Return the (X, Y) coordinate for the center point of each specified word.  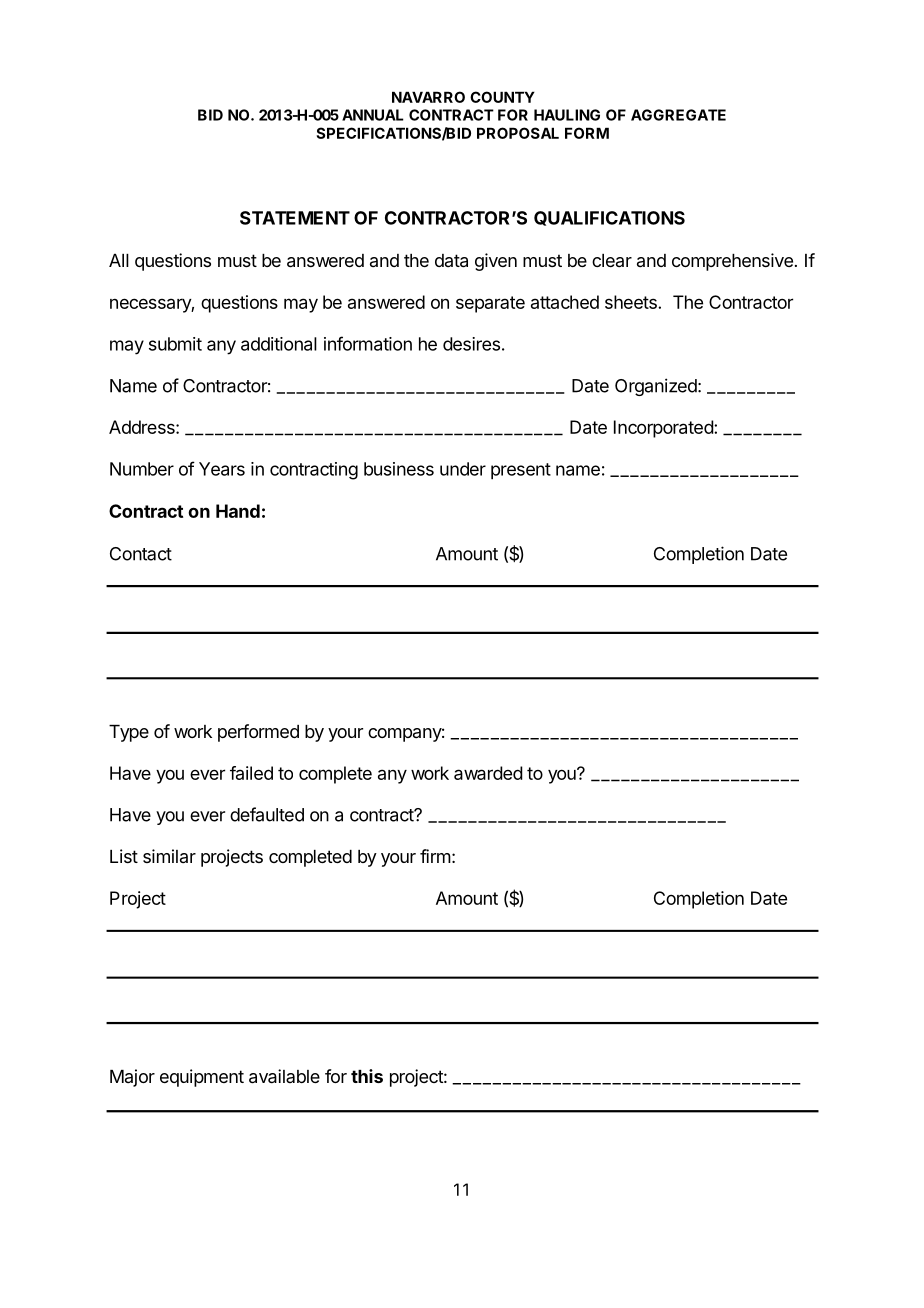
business (399, 469)
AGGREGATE (678, 115)
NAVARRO (428, 97)
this (367, 1076)
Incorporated (664, 429)
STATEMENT (295, 218)
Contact (141, 554)
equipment (202, 1078)
